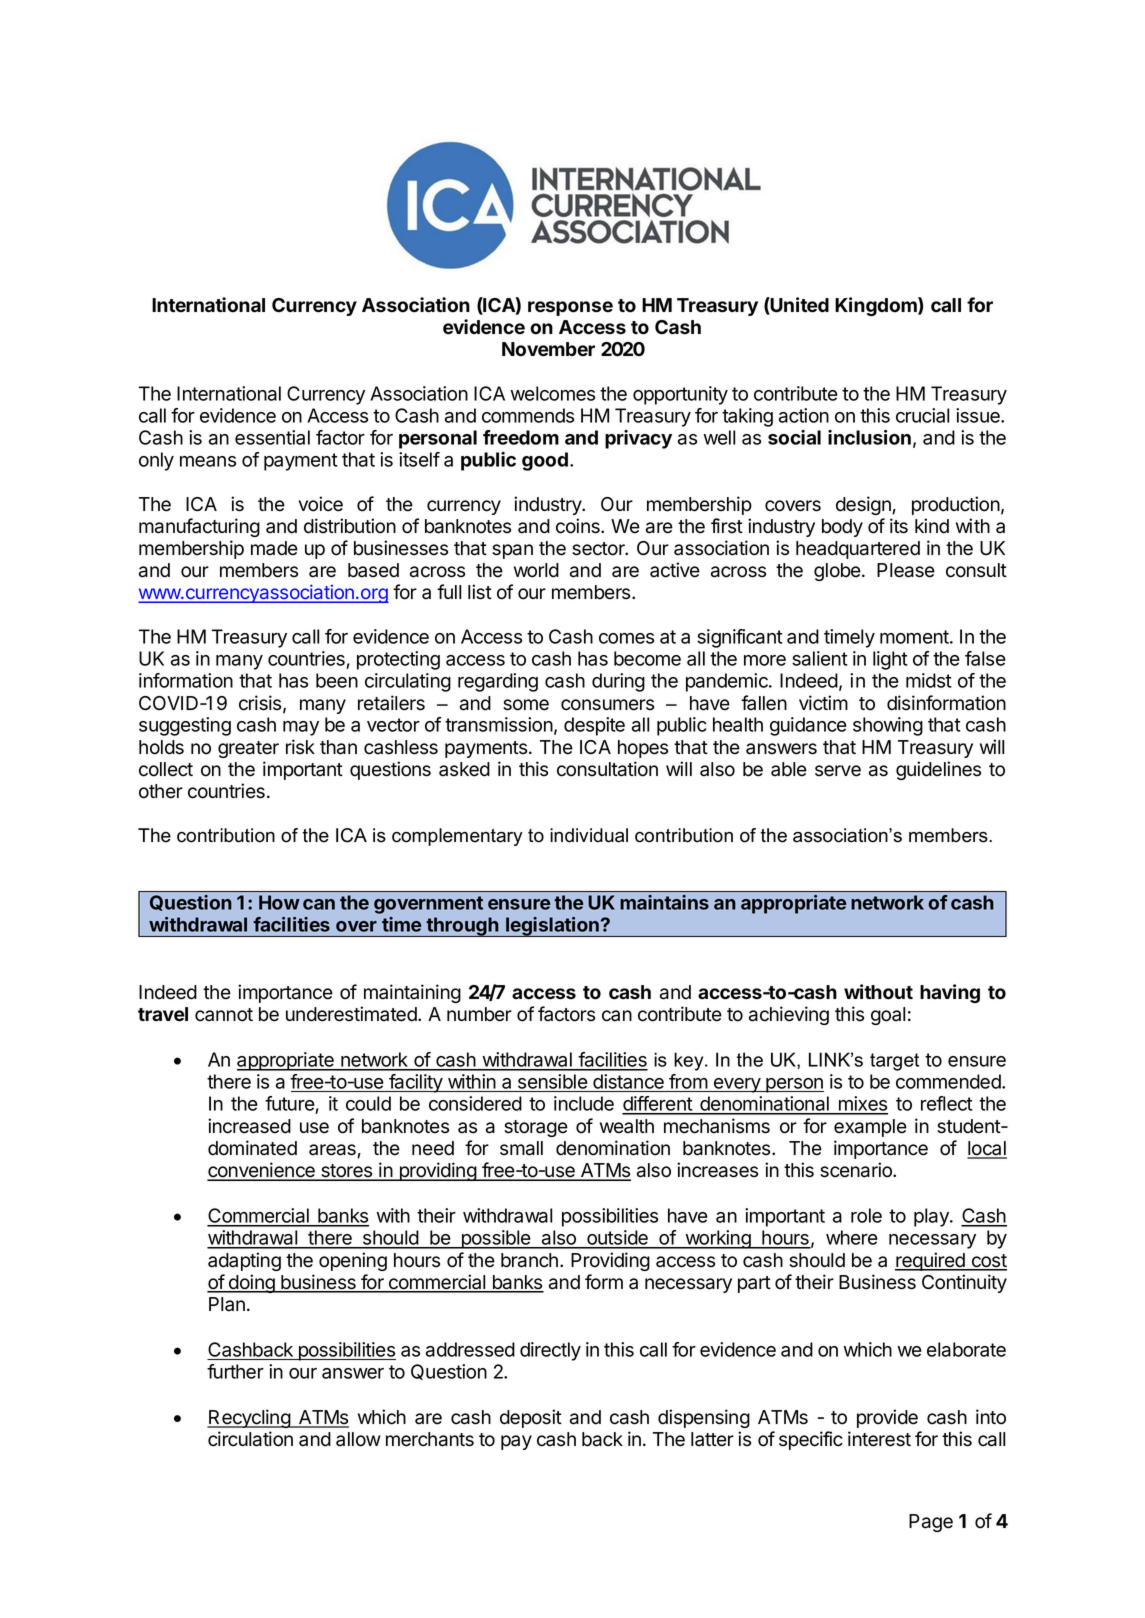  Describe the element at coordinates (224, 1015) in the screenshot. I see `cannot` at that location.
